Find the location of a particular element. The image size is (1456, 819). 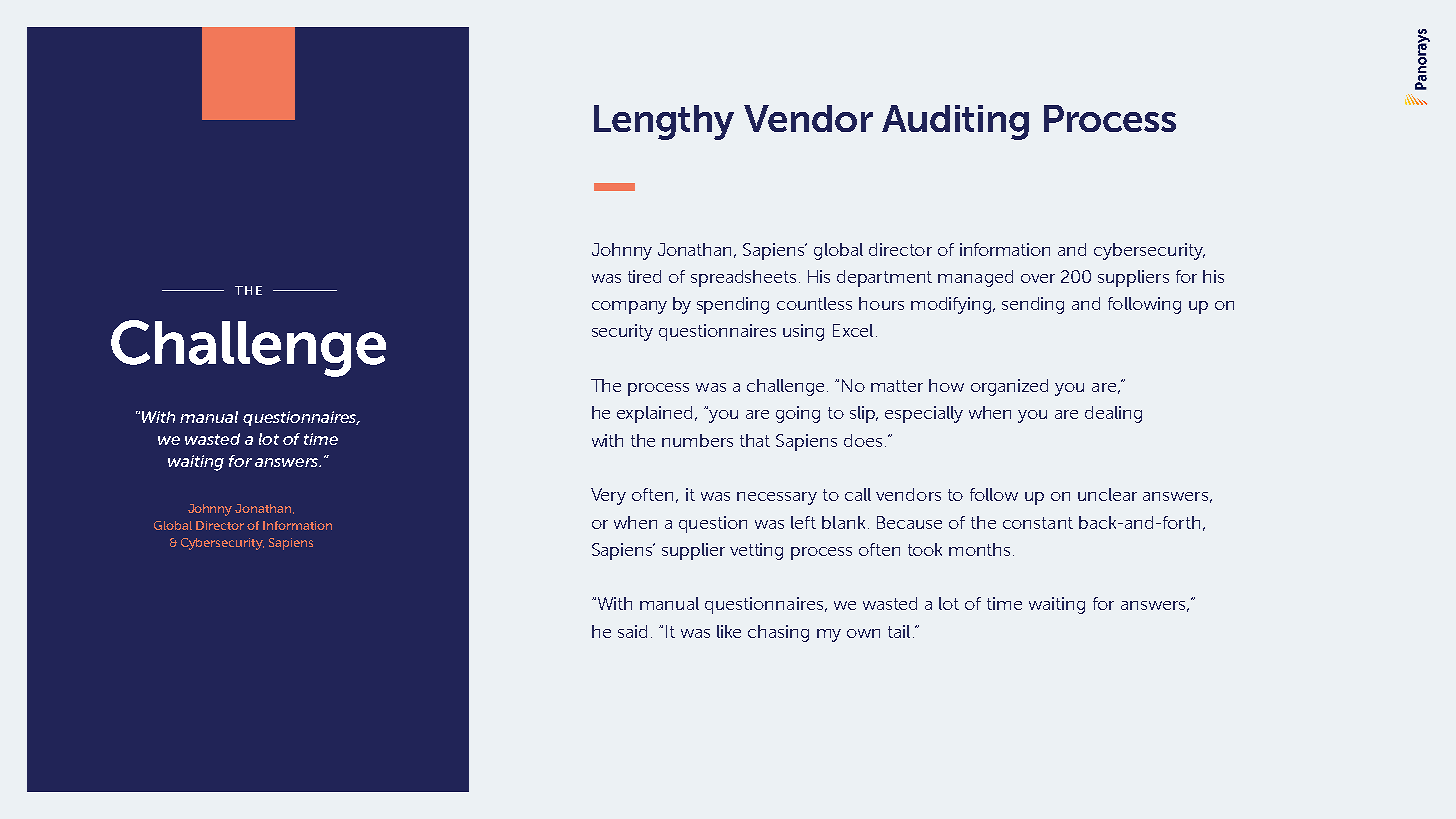

organized is located at coordinates (1009, 387).
